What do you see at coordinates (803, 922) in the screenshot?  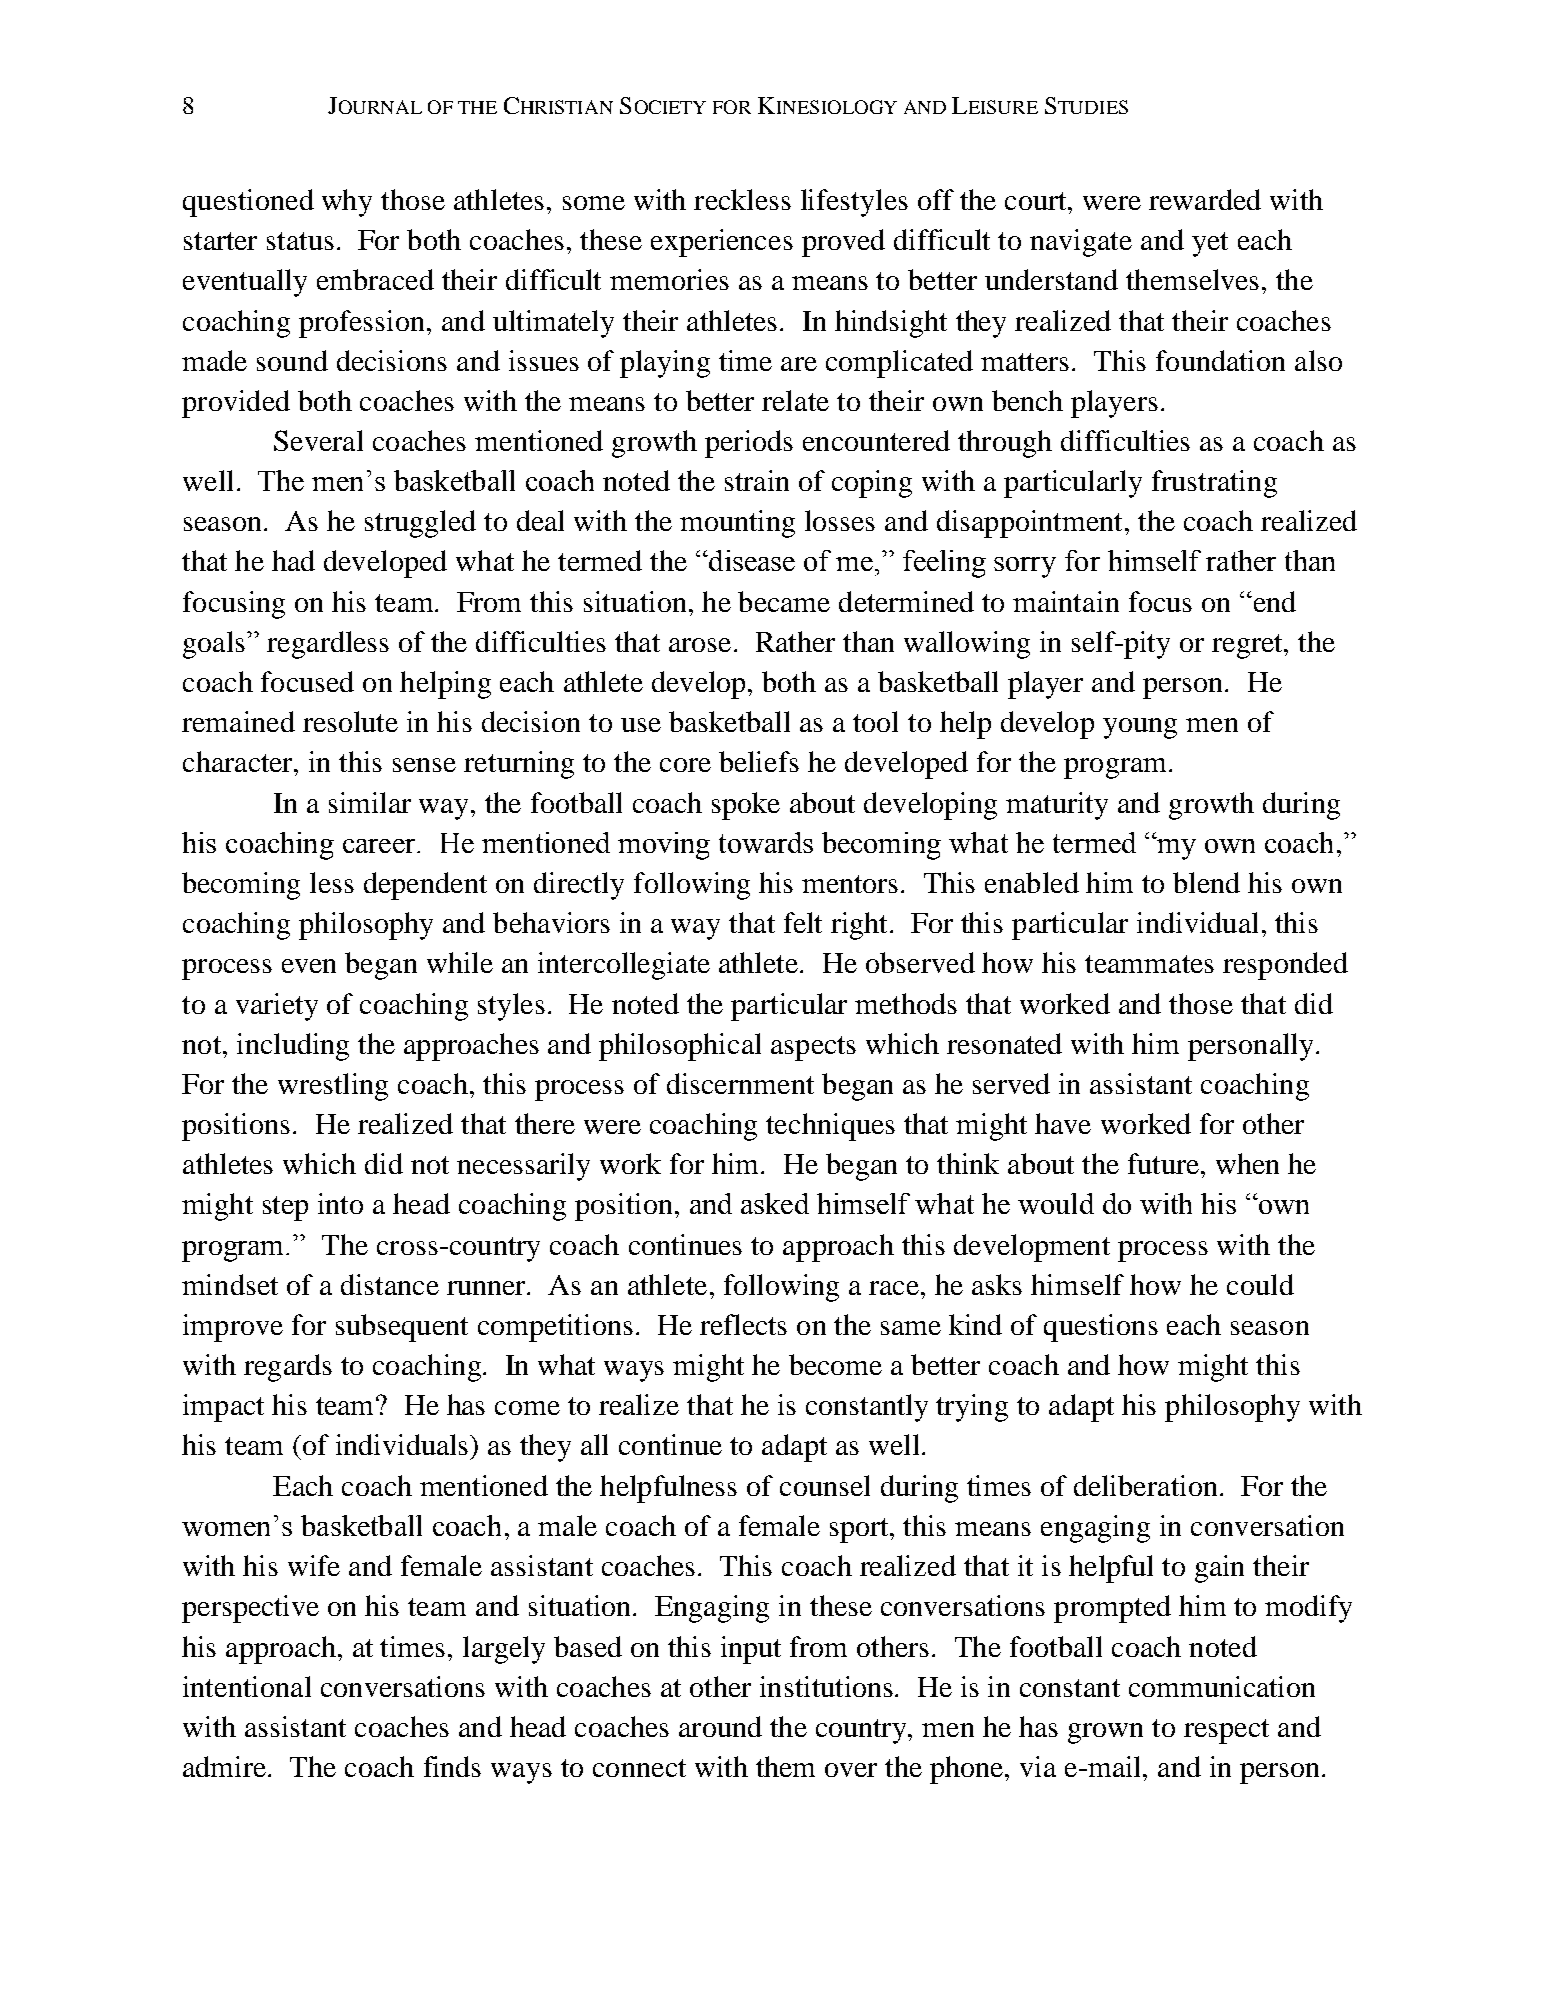 I see `felt` at bounding box center [803, 922].
